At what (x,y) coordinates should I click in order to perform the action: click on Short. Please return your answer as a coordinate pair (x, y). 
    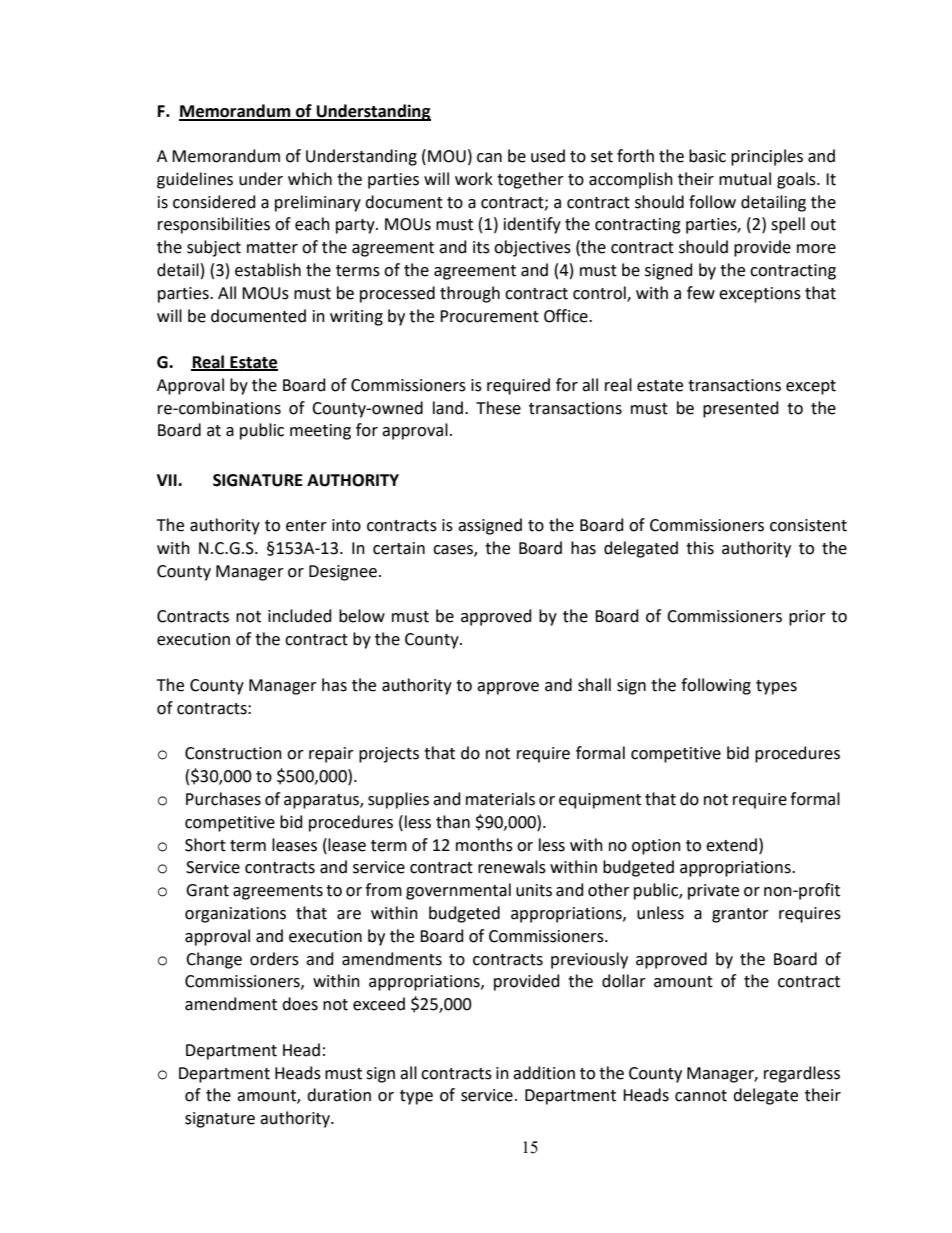
    Looking at the image, I should click on (205, 845).
